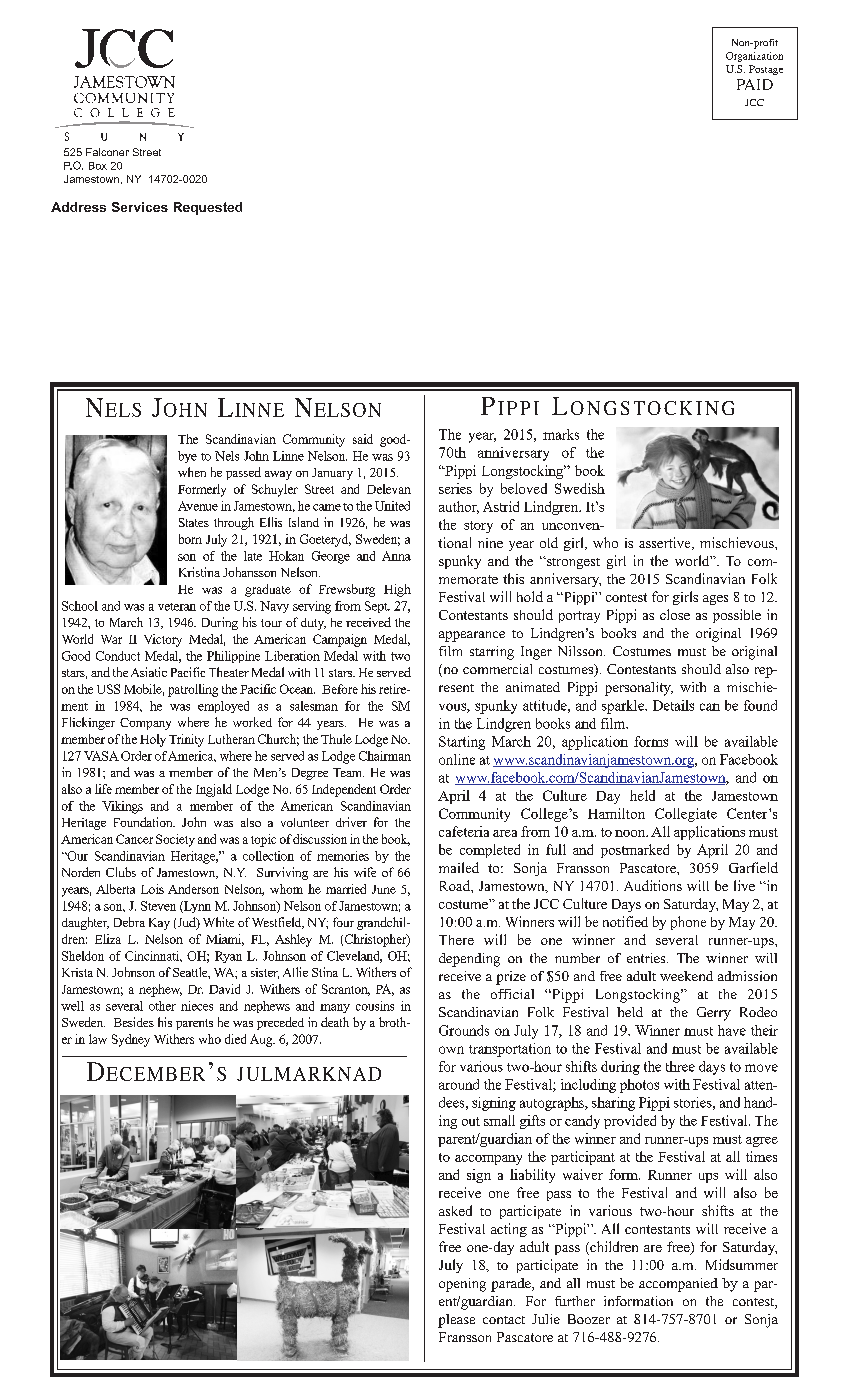 Image resolution: width=849 pixels, height=1400 pixels. Describe the element at coordinates (107, 152) in the image. I see `Falconer` at that location.
